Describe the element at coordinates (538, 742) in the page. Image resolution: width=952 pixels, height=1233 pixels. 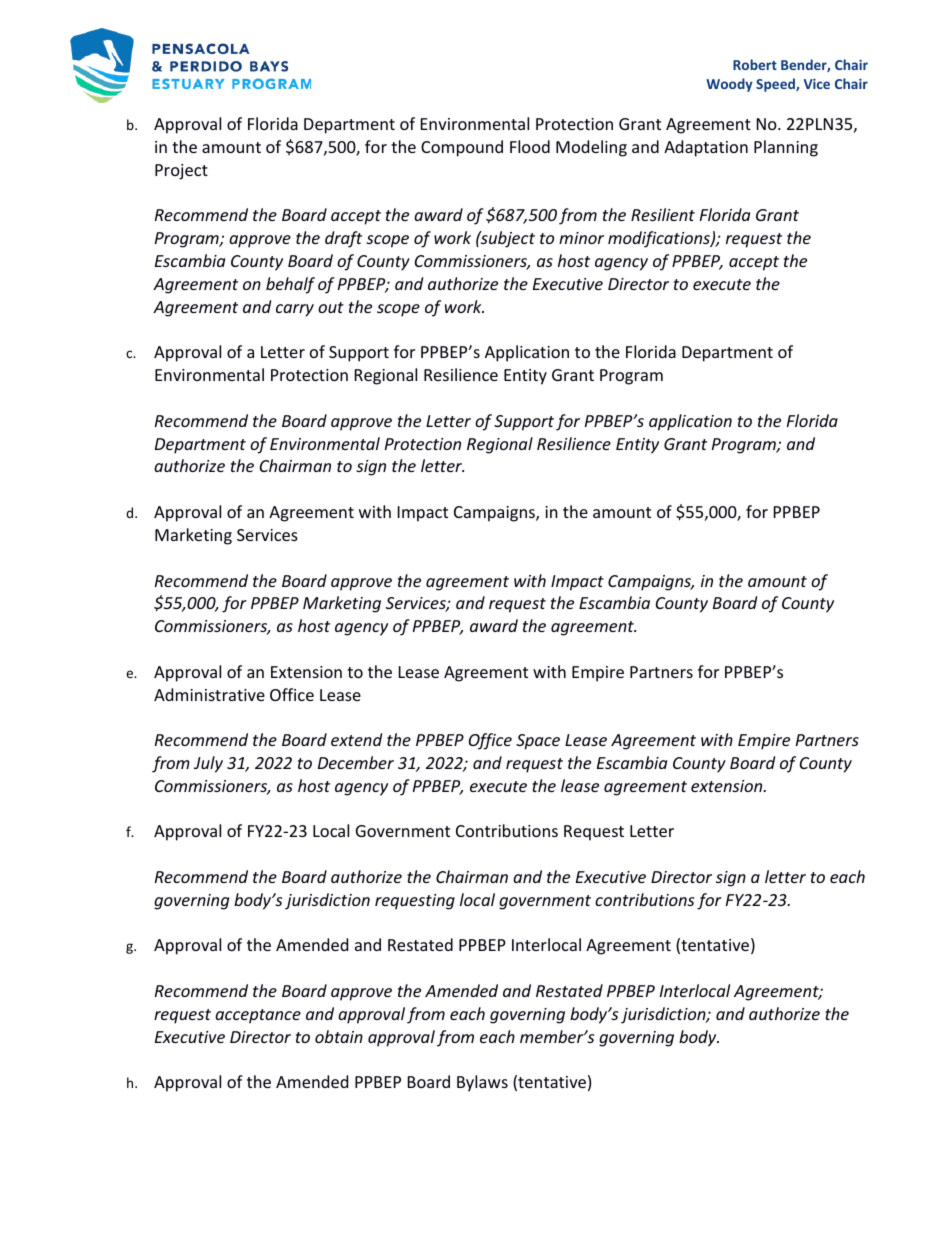
I see `Space` at that location.
